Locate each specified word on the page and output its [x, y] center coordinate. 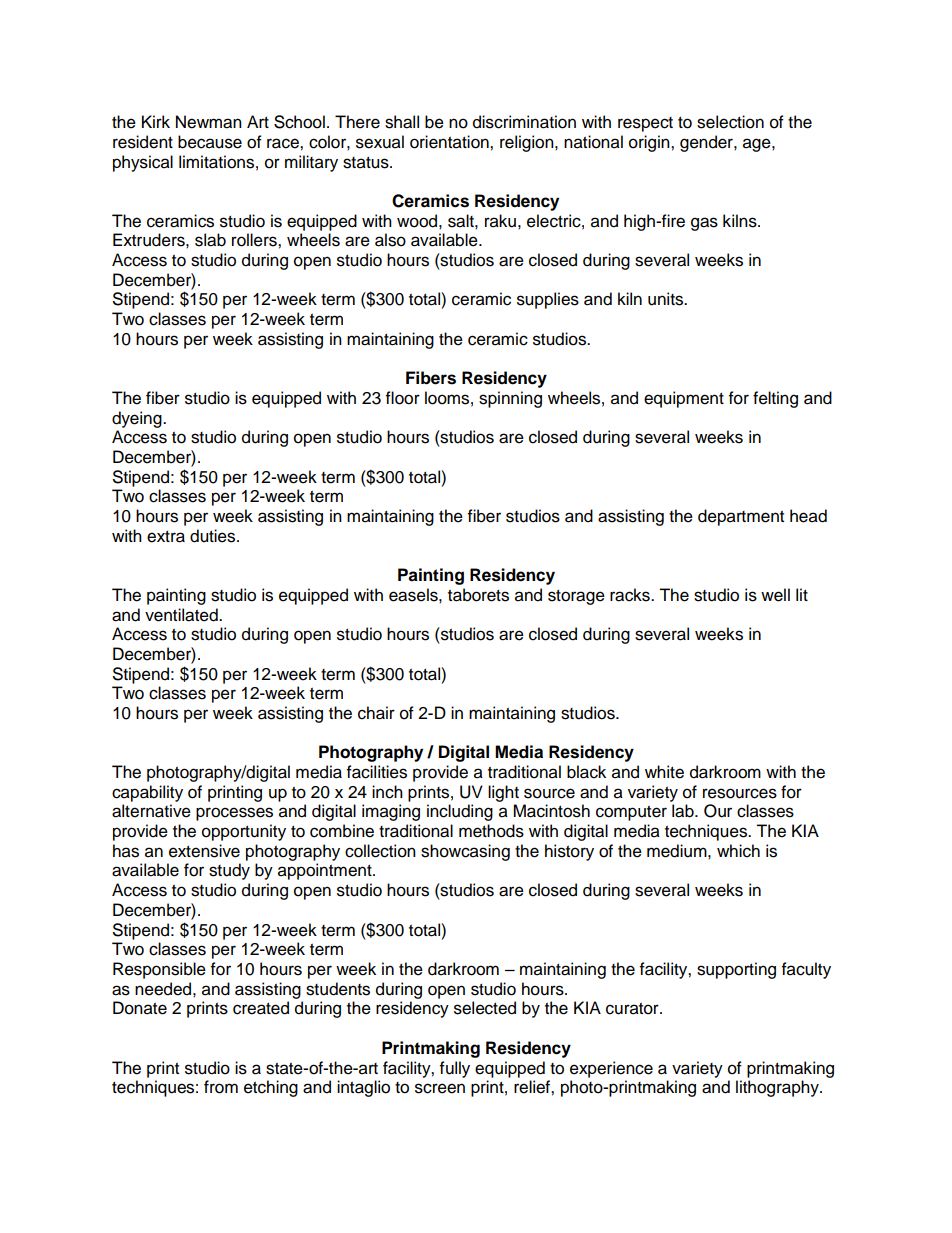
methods [491, 831]
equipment [684, 399]
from [221, 1087]
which [738, 851]
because [210, 142]
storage [576, 597]
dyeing [138, 419]
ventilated [182, 615]
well [775, 595]
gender [707, 143]
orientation [450, 142]
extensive [204, 851]
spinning [510, 399]
